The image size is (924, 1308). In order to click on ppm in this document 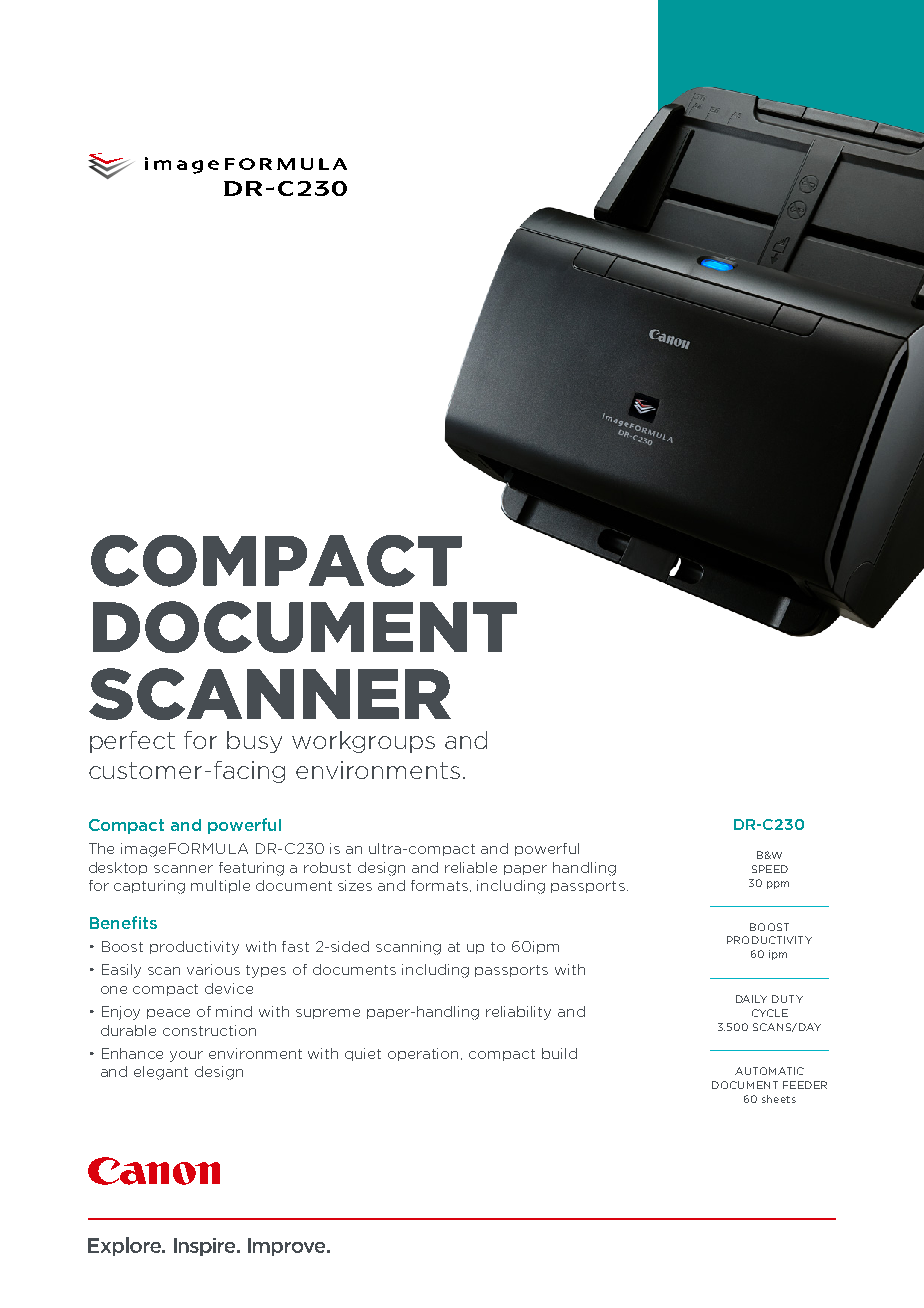, I will do `click(778, 885)`.
